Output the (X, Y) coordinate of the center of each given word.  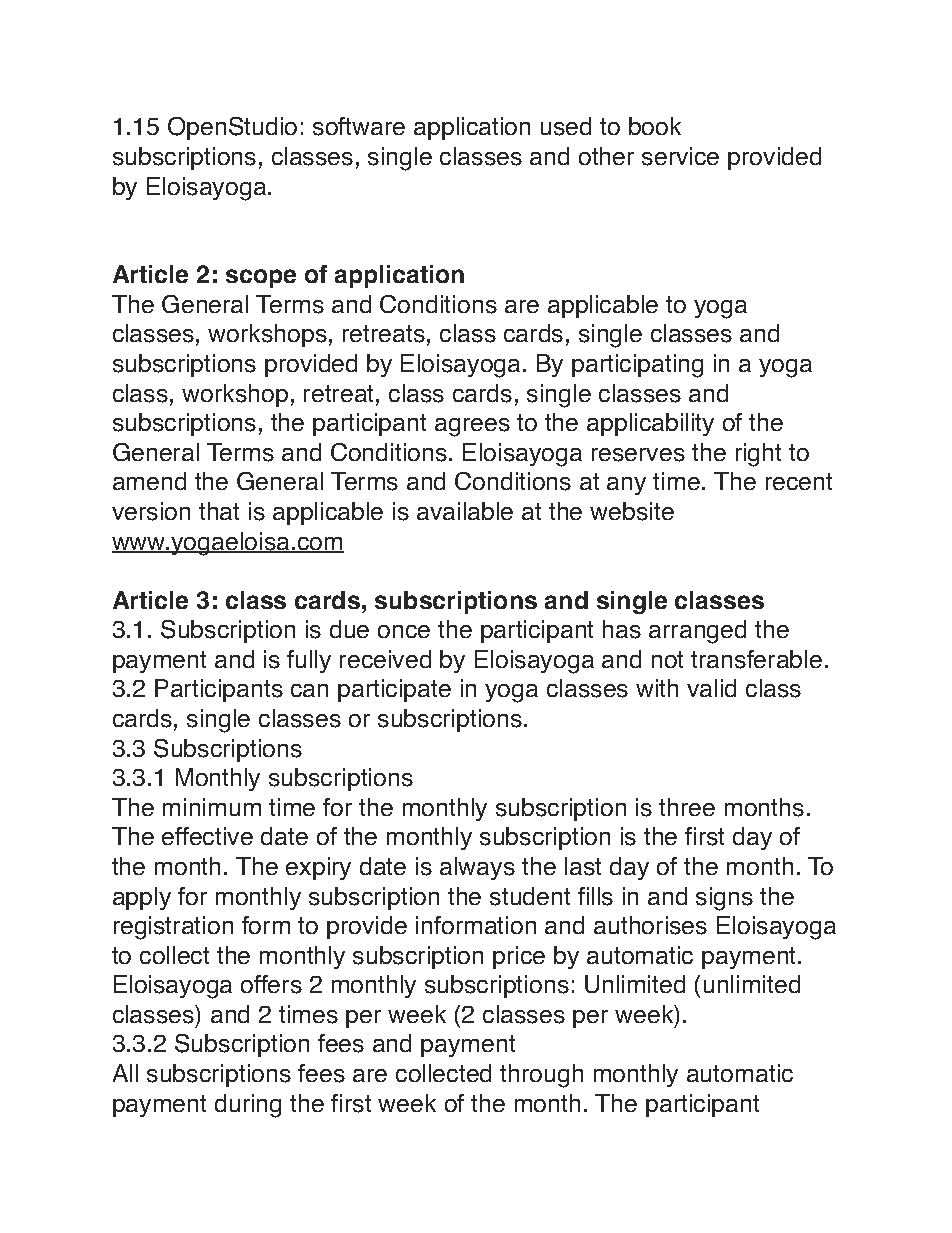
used (566, 126)
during (248, 1106)
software (359, 126)
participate (394, 690)
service (680, 156)
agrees (472, 427)
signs (724, 899)
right (758, 455)
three (687, 807)
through (541, 1076)
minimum (212, 807)
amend (149, 481)
